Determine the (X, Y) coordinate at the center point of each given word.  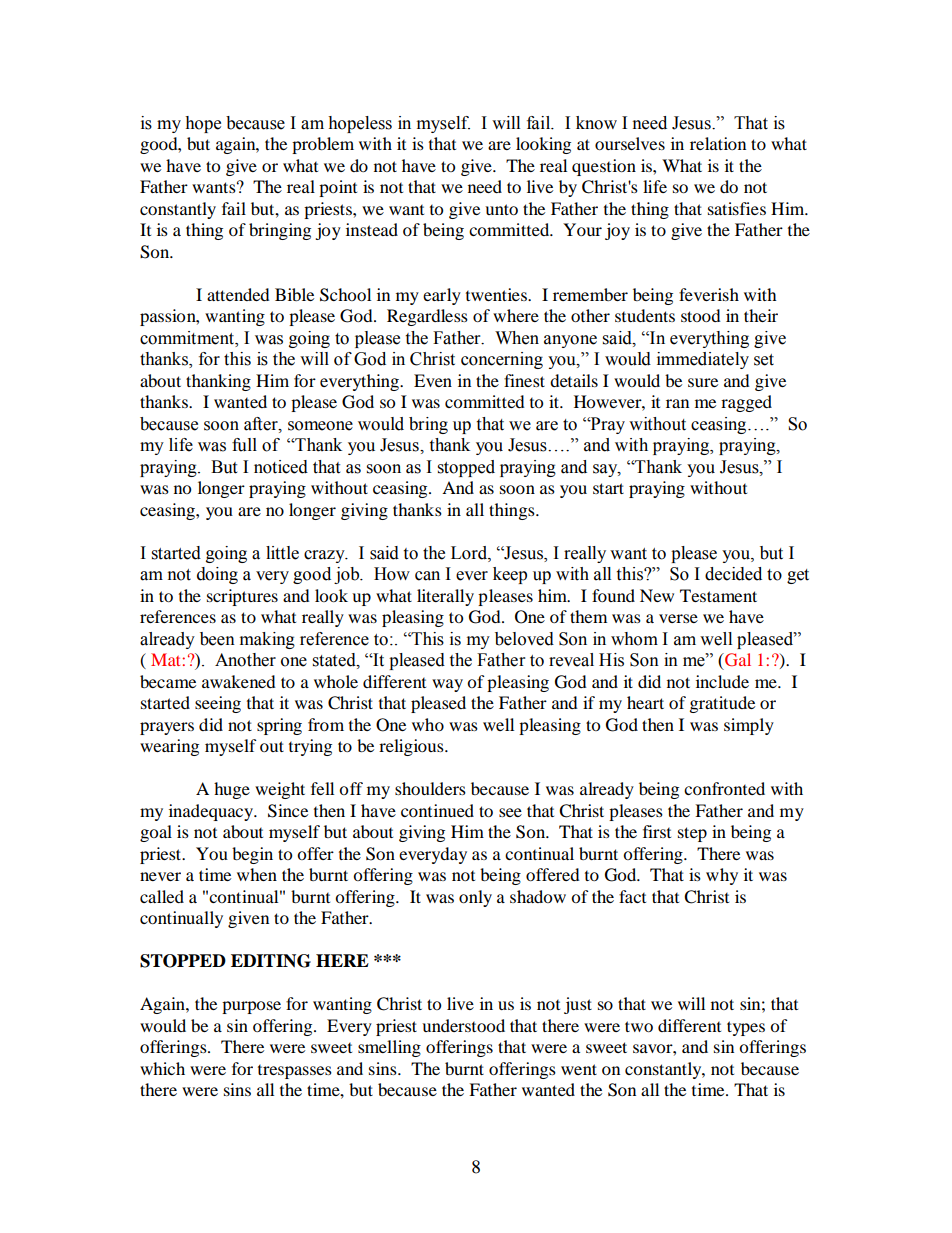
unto (501, 209)
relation (718, 143)
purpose (251, 1007)
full (244, 445)
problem (323, 145)
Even (433, 380)
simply (749, 726)
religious (412, 747)
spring (279, 726)
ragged (746, 403)
